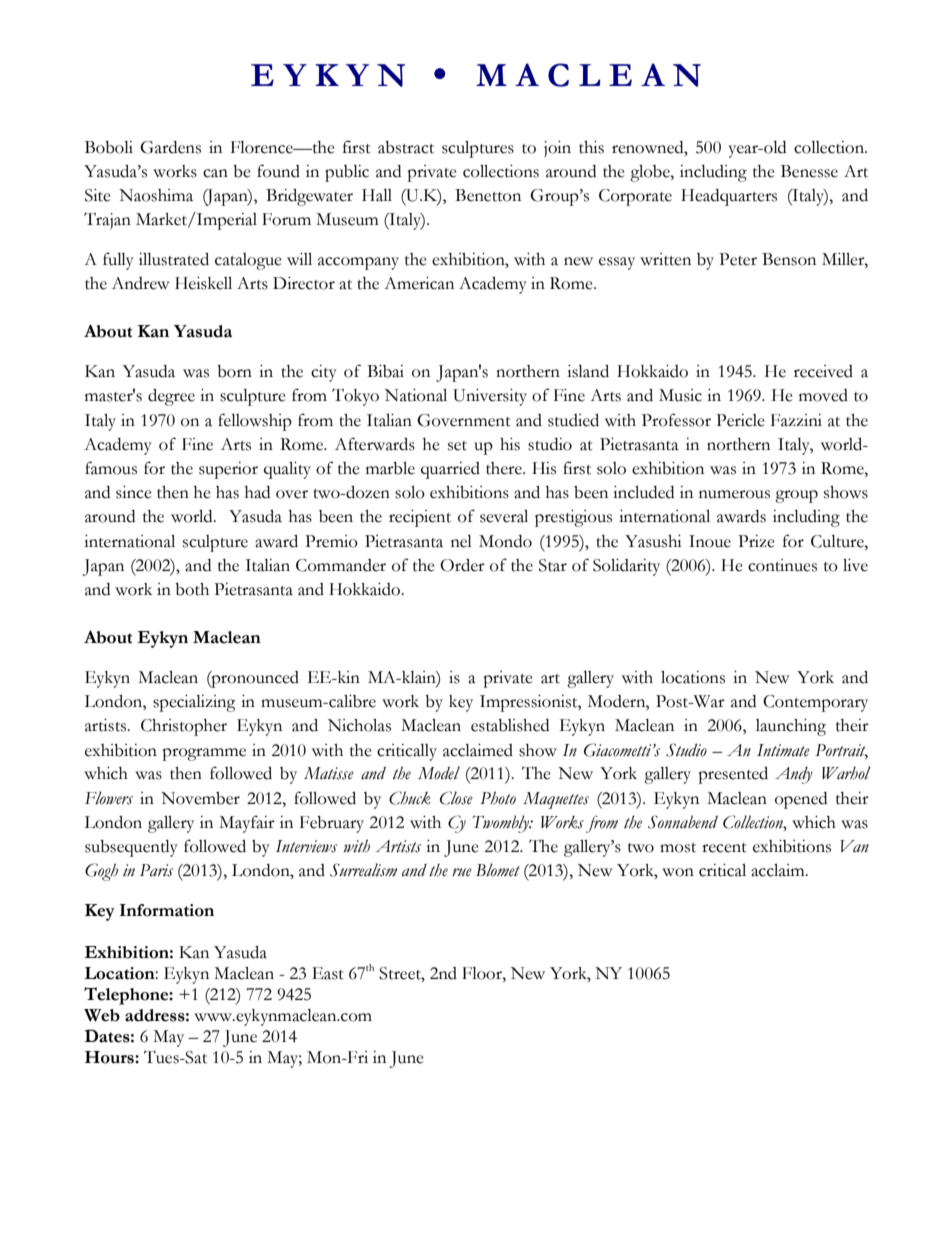 The height and width of the document is (1233, 952). I want to click on abstract, so click(406, 147).
